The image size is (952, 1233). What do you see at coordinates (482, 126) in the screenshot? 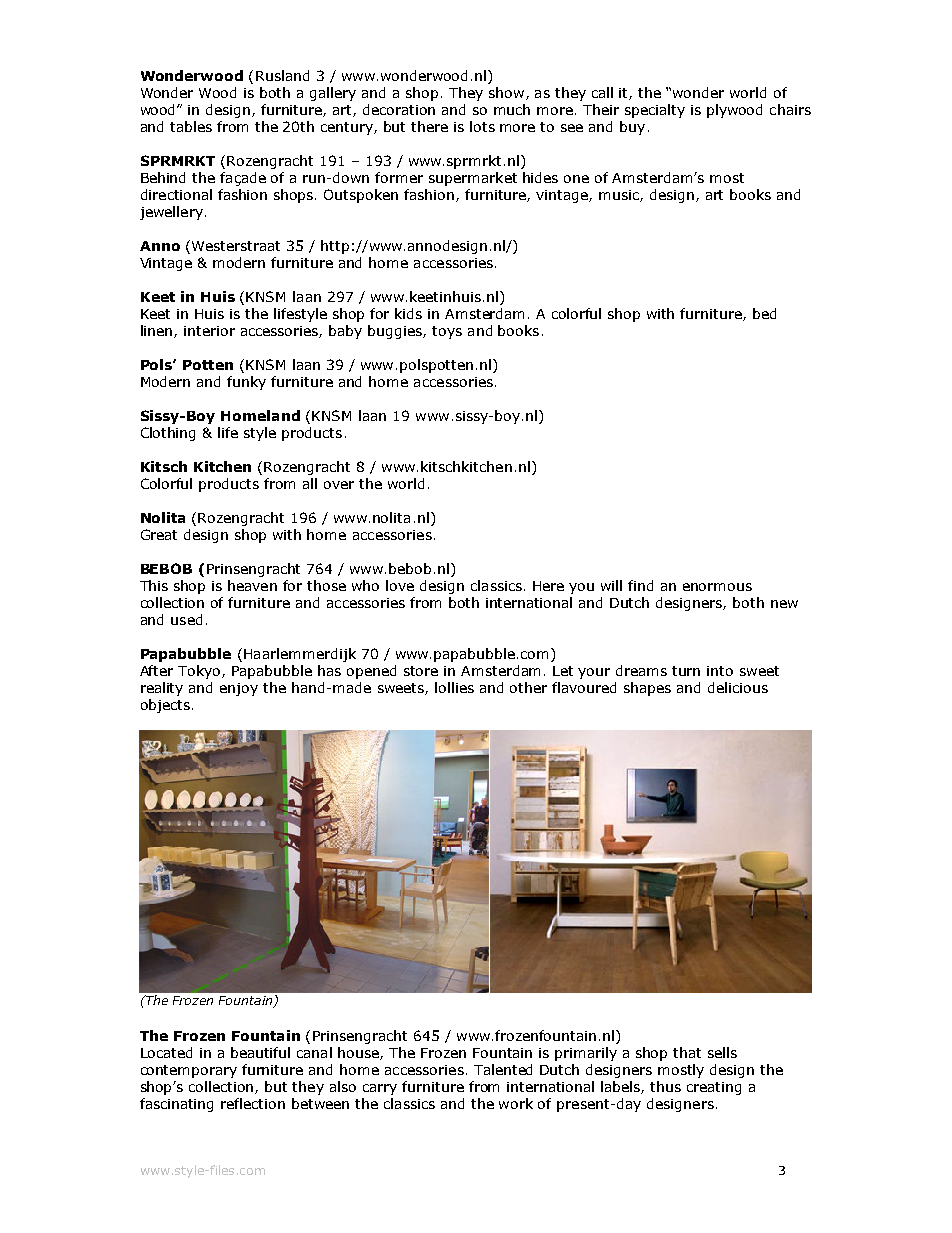
I see `lots` at bounding box center [482, 126].
